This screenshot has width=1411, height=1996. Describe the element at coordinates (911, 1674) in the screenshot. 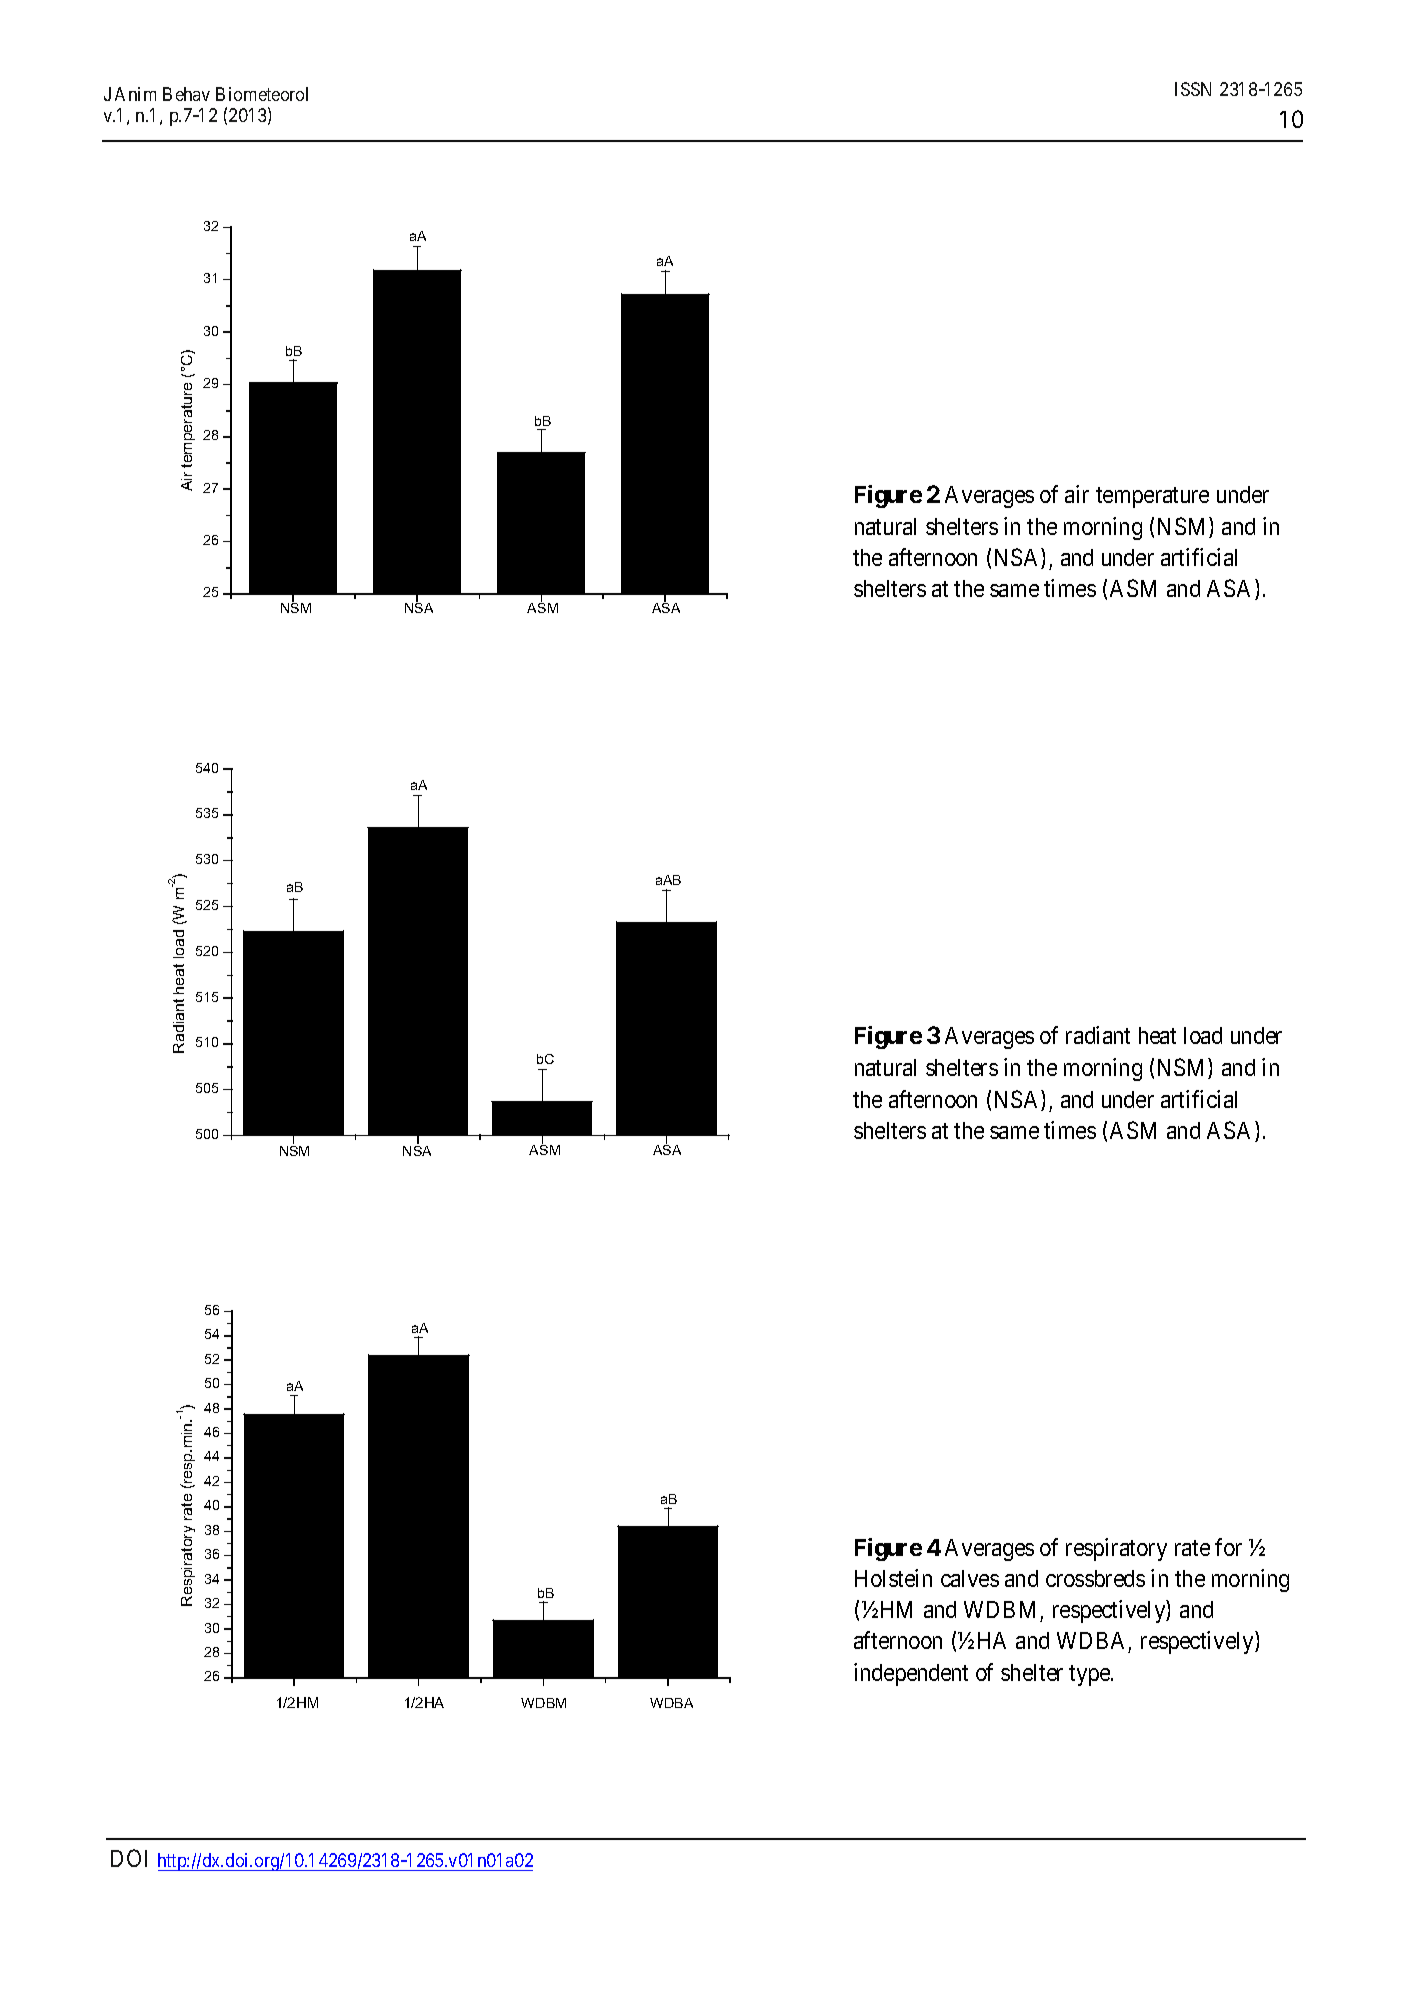

I see `independent` at that location.
